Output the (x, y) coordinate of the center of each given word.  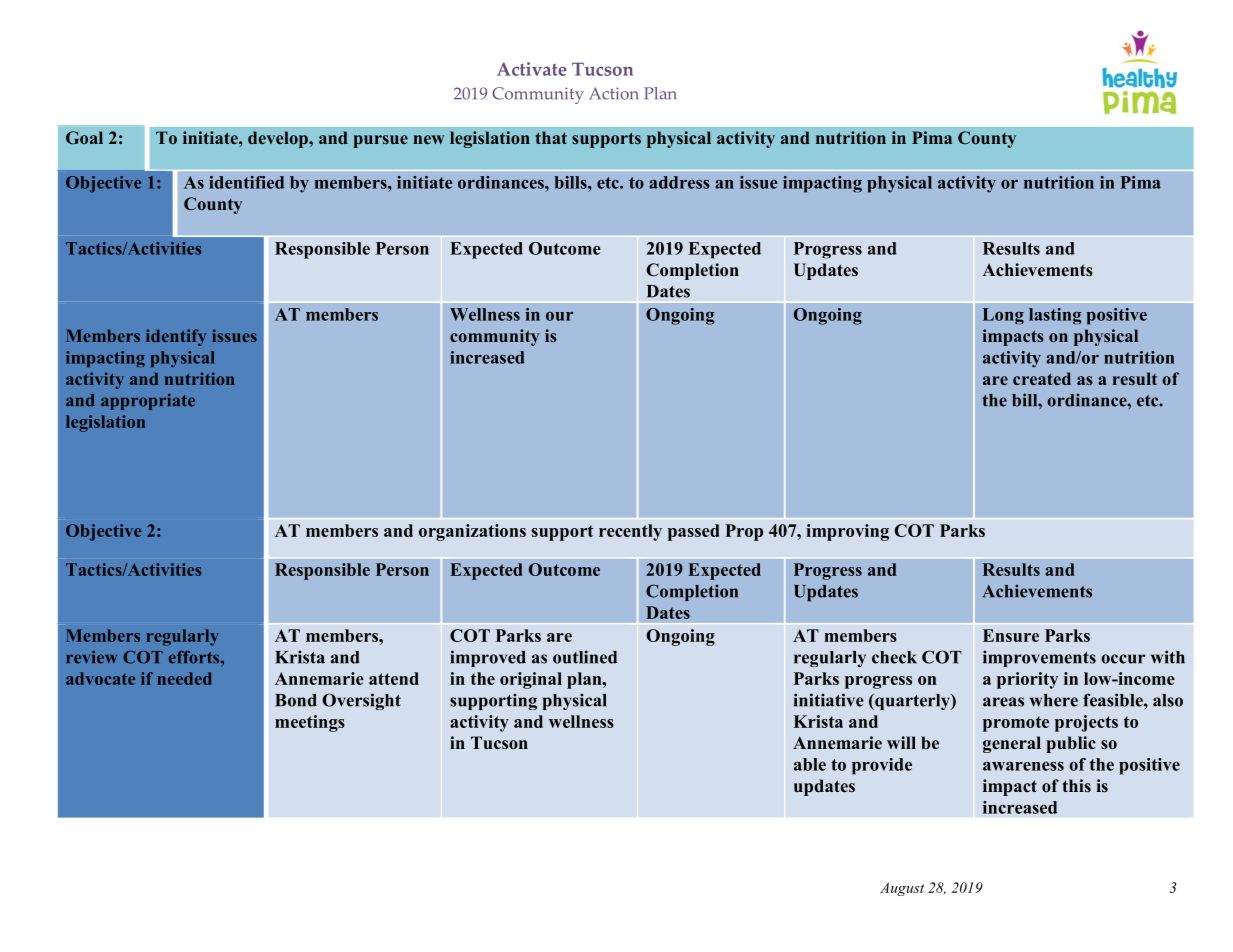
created (1042, 378)
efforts (195, 657)
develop (279, 139)
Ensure (1011, 635)
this (1076, 785)
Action (613, 93)
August (902, 889)
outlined (585, 657)
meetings (310, 723)
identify (176, 337)
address (679, 182)
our (559, 316)
